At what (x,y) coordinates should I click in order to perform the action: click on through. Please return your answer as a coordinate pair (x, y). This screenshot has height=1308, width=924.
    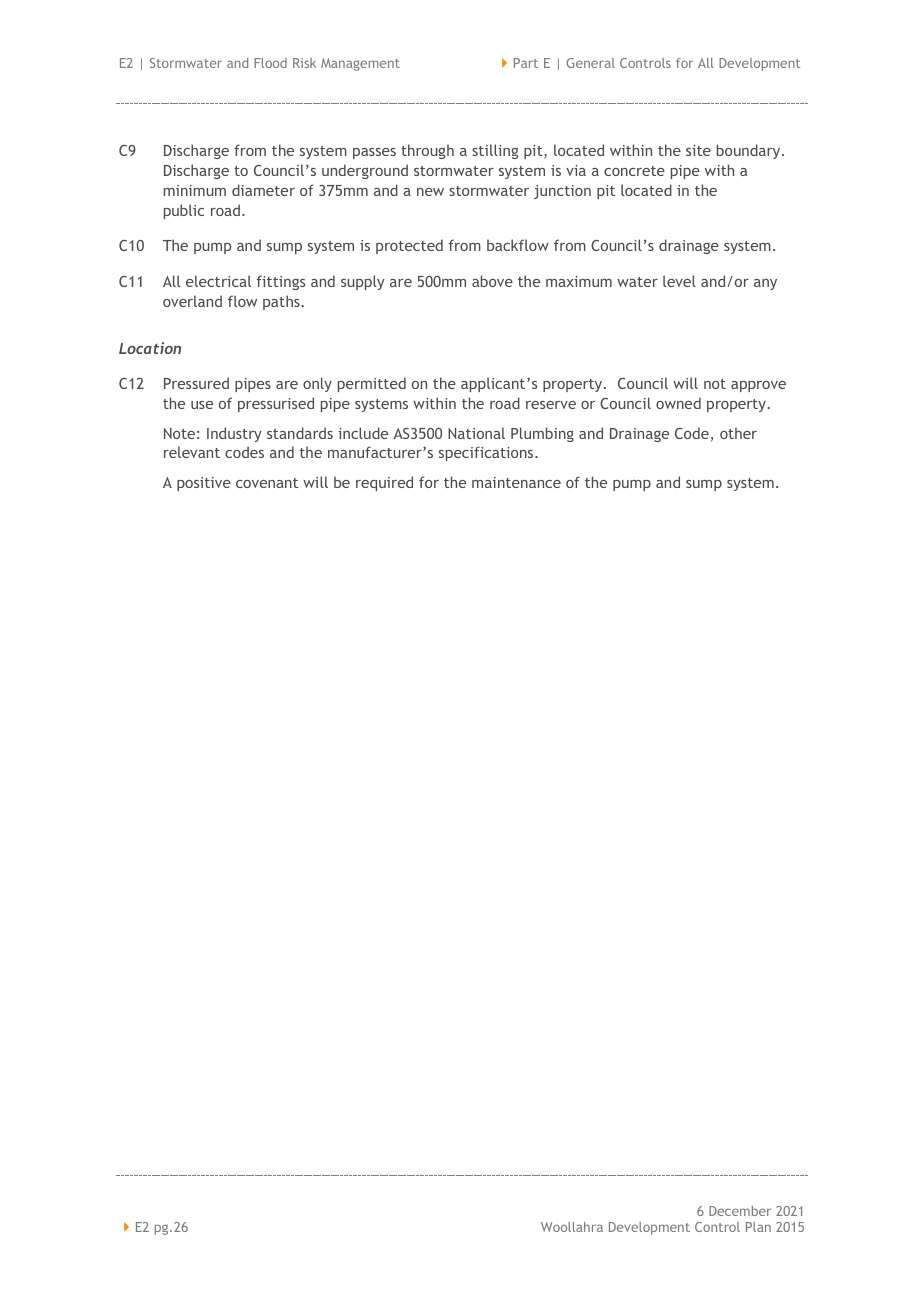
    Looking at the image, I should click on (427, 151).
